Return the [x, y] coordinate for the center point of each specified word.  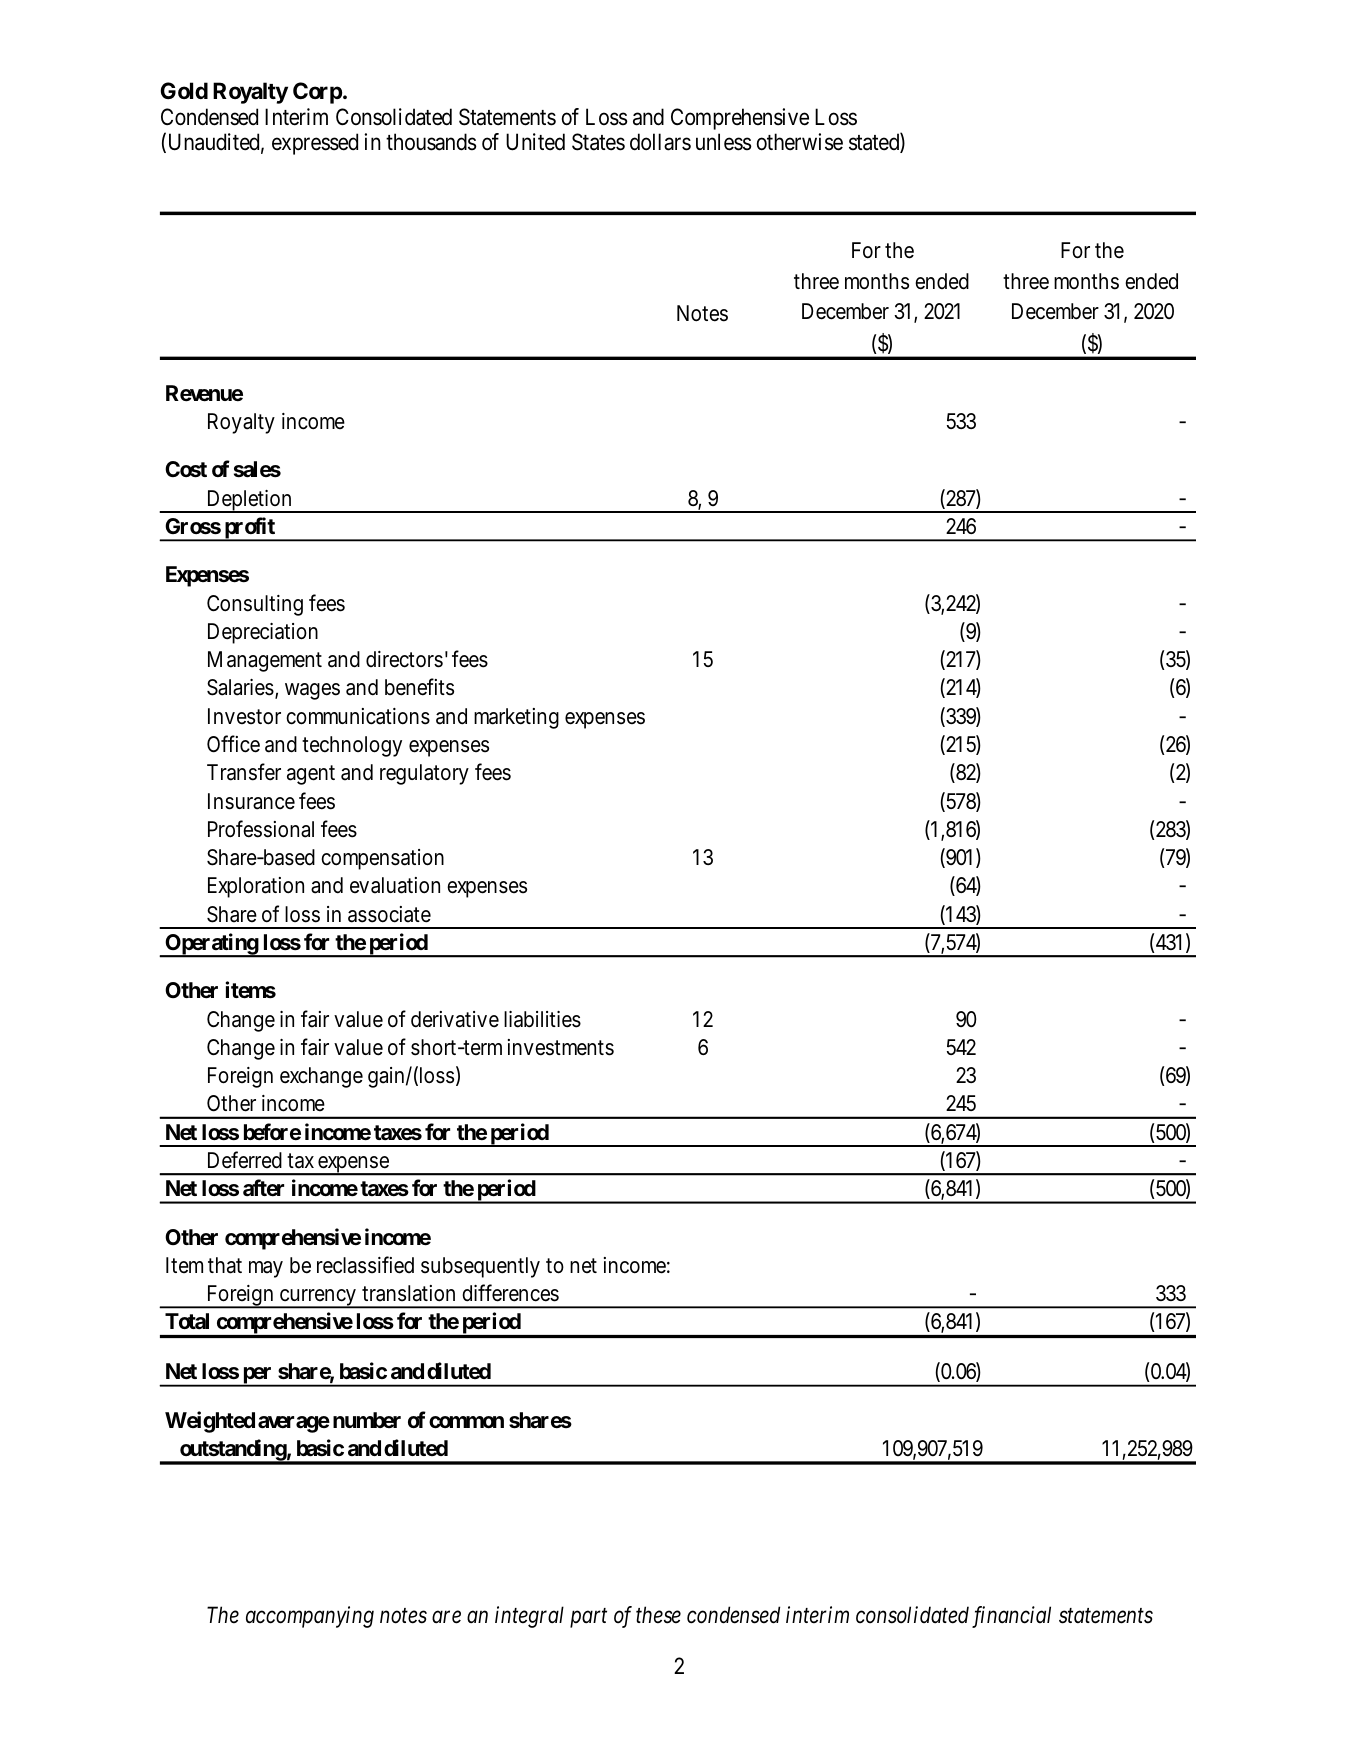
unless [724, 142]
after [263, 1188]
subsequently [480, 1267]
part [588, 1618]
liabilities [542, 1019]
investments [561, 1047]
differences [510, 1293]
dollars [660, 142]
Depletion [249, 501]
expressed [315, 144]
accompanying [310, 1617]
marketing [516, 718]
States [598, 142]
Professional [261, 829]
